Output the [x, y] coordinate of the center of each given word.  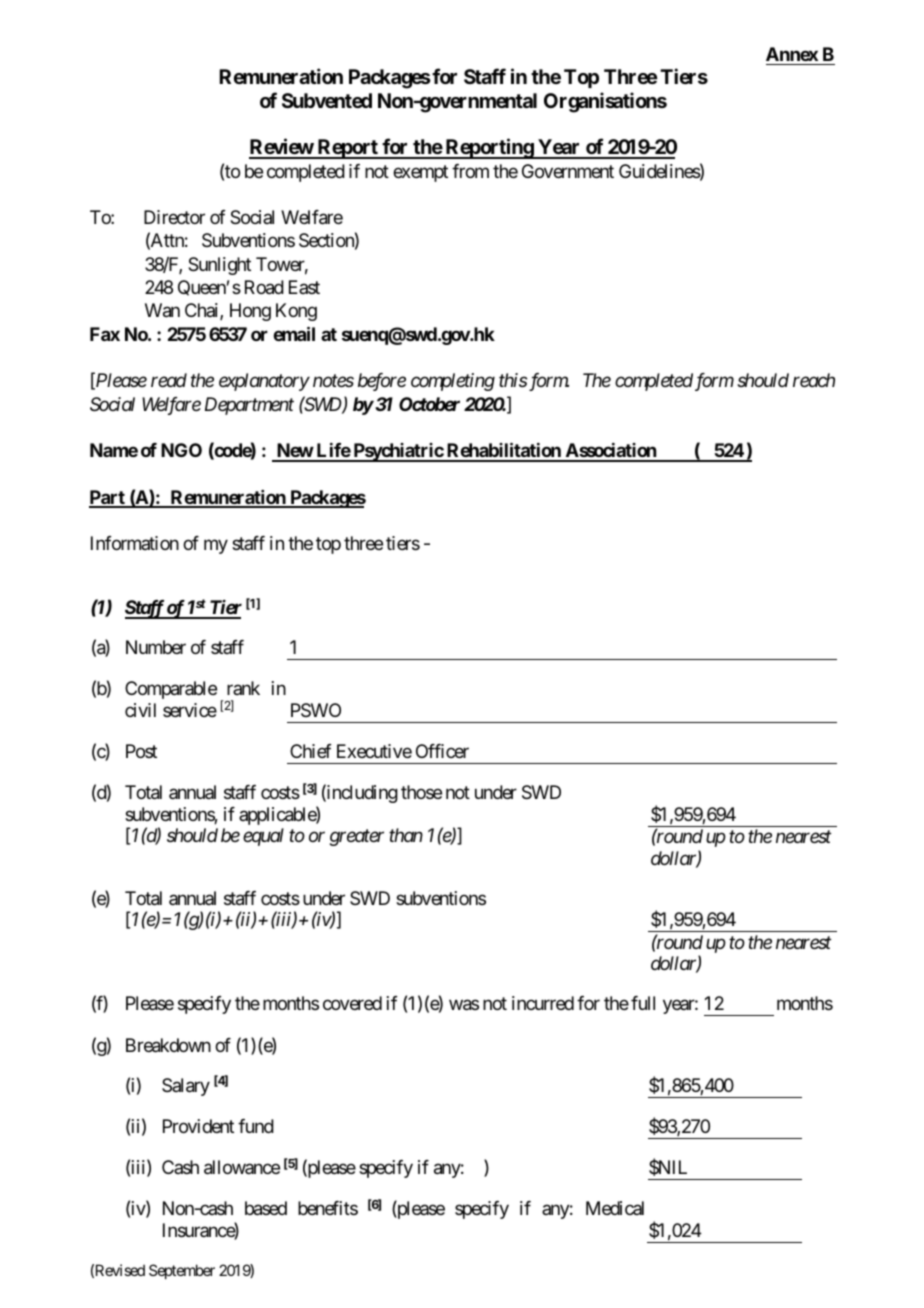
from [470, 171]
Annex [792, 54]
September [182, 1271]
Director [174, 217]
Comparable [171, 690]
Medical [615, 1208]
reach [814, 380]
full [643, 1003]
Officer [442, 751]
